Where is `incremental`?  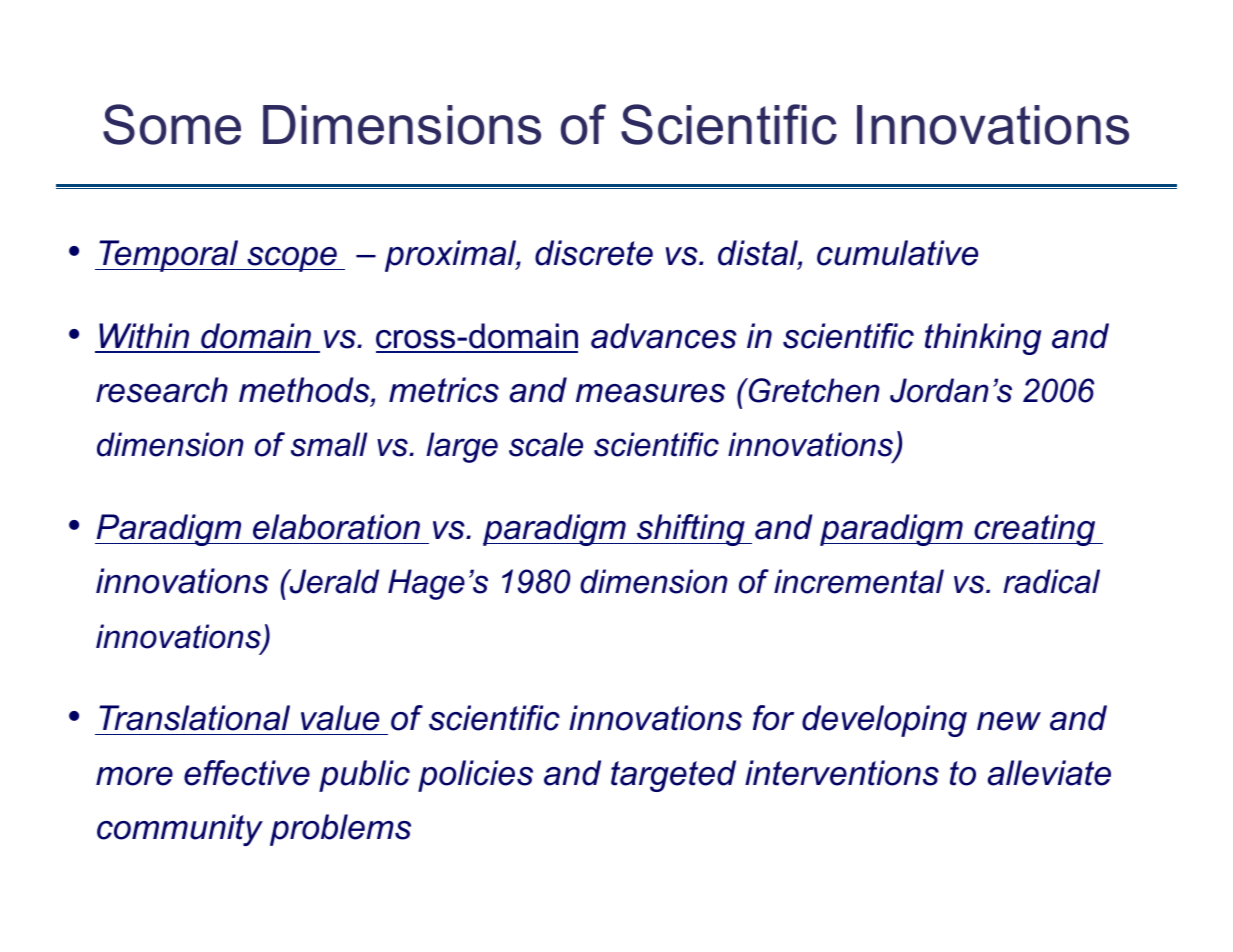
incremental is located at coordinates (859, 581).
